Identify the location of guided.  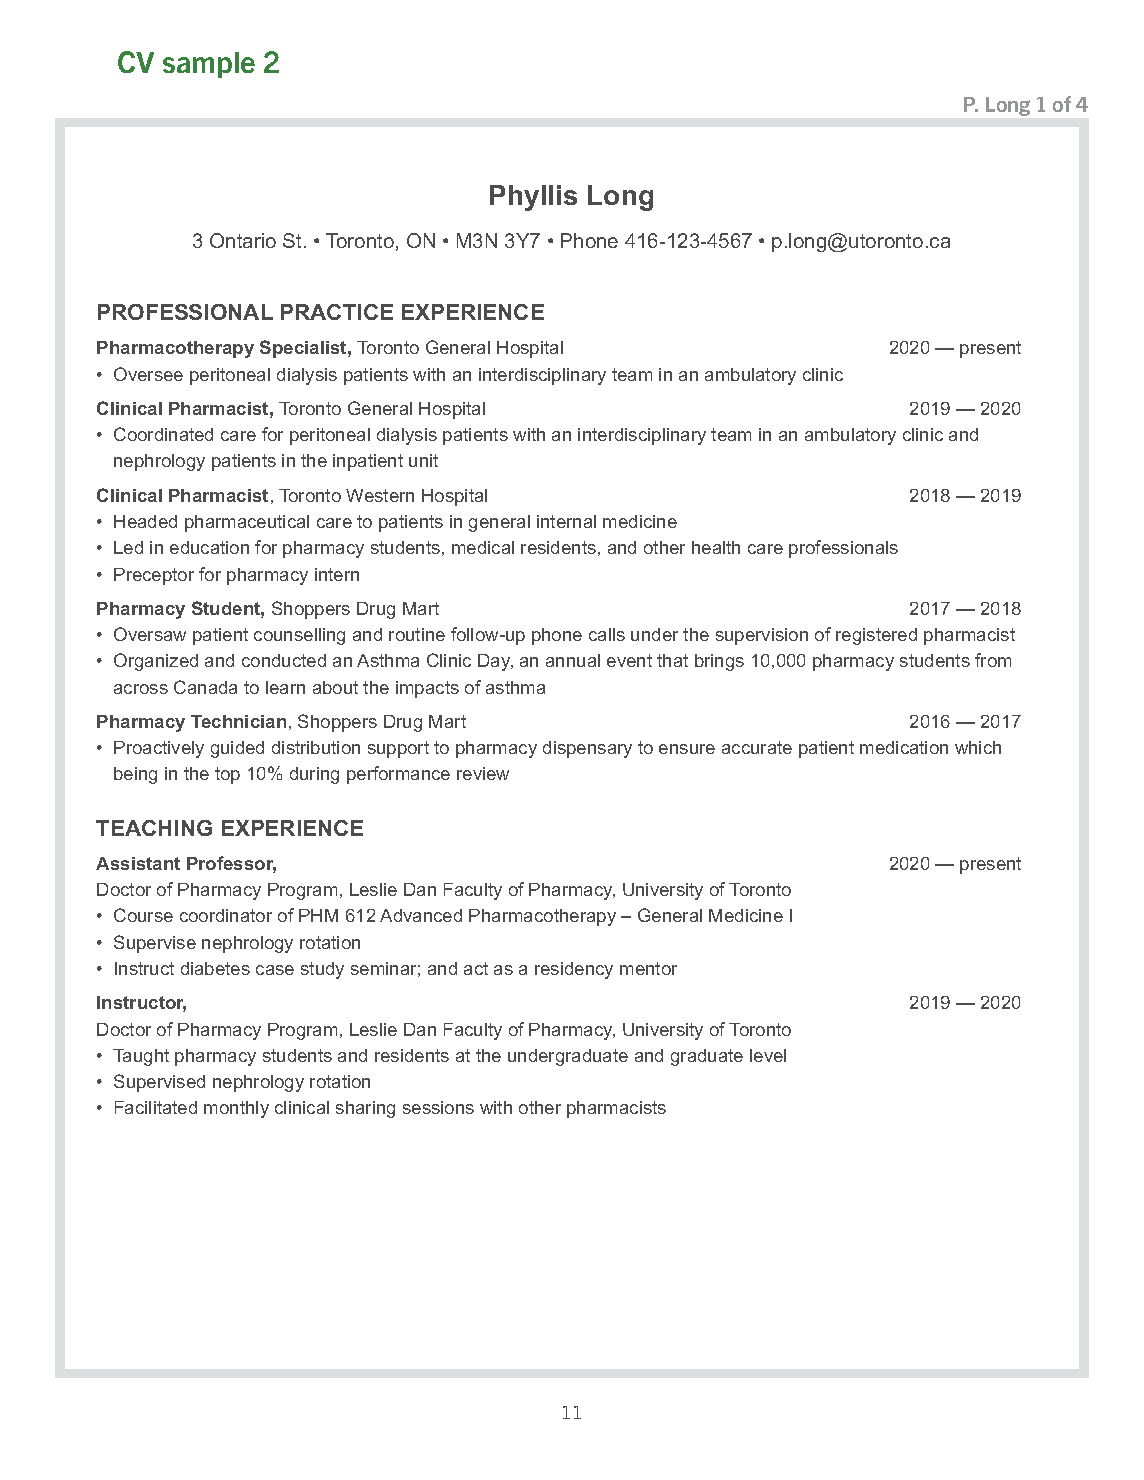
(237, 749).
